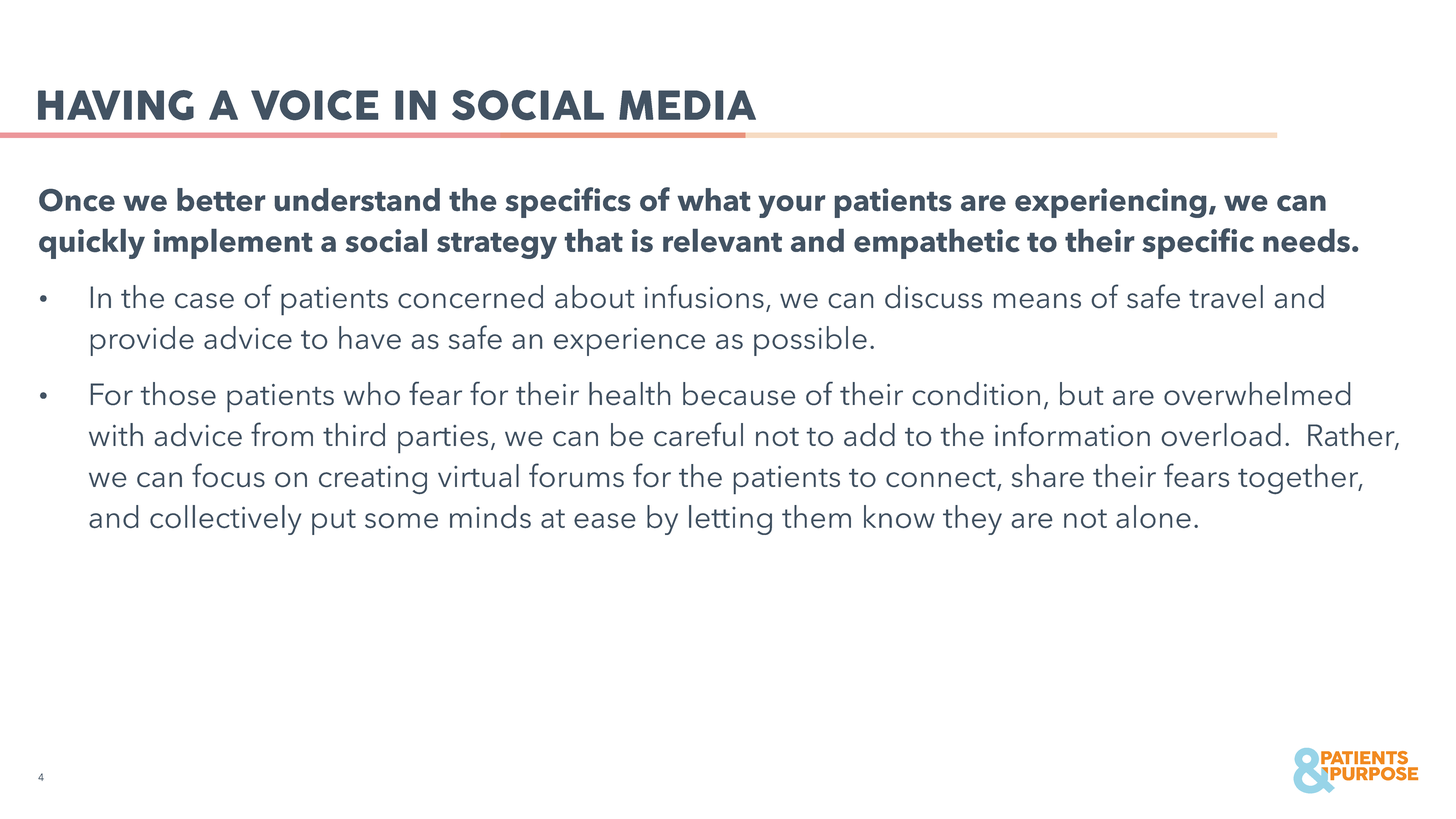  I want to click on collectively, so click(225, 520).
